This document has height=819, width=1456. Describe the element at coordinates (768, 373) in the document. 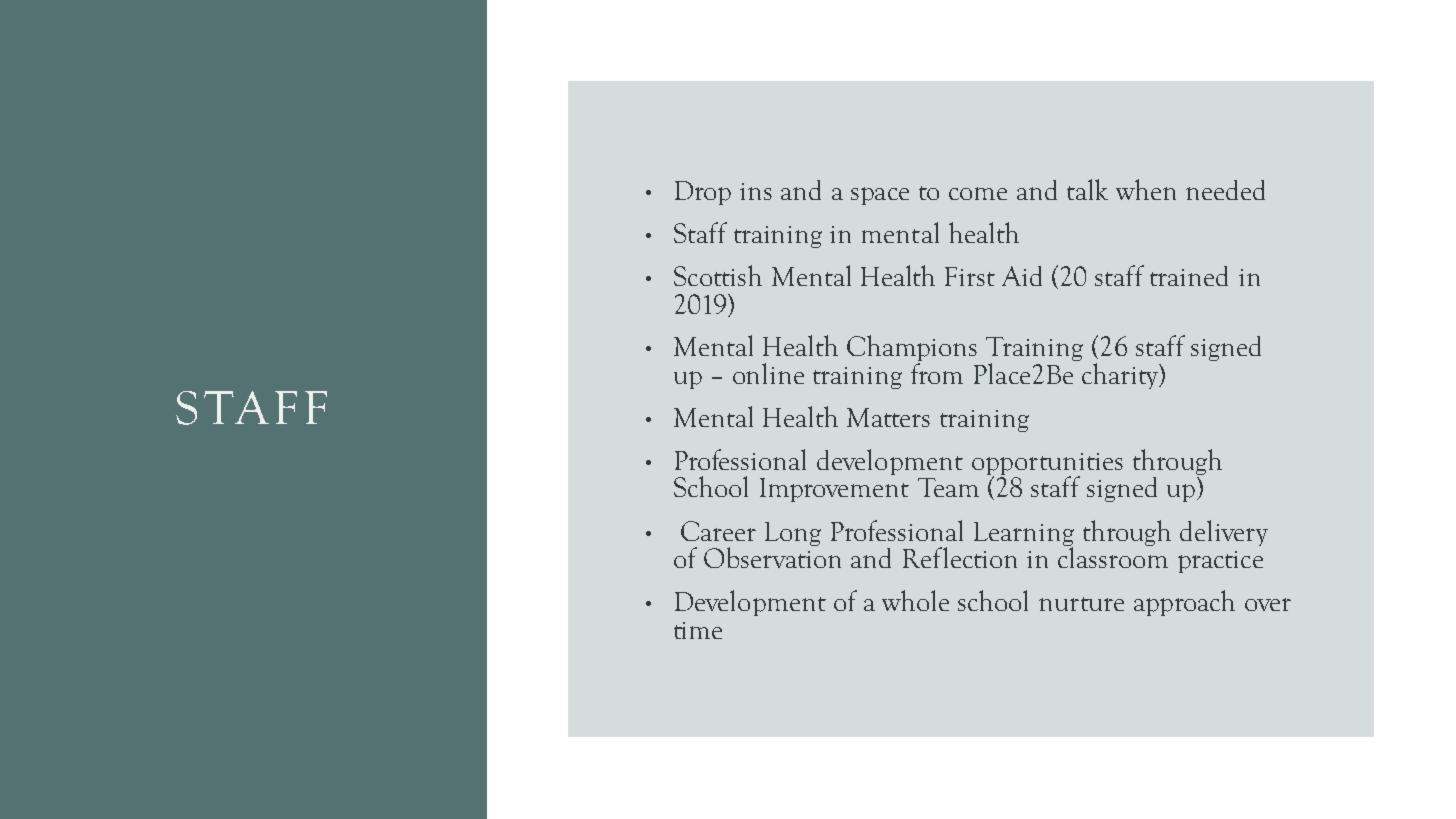

I see `online` at that location.
